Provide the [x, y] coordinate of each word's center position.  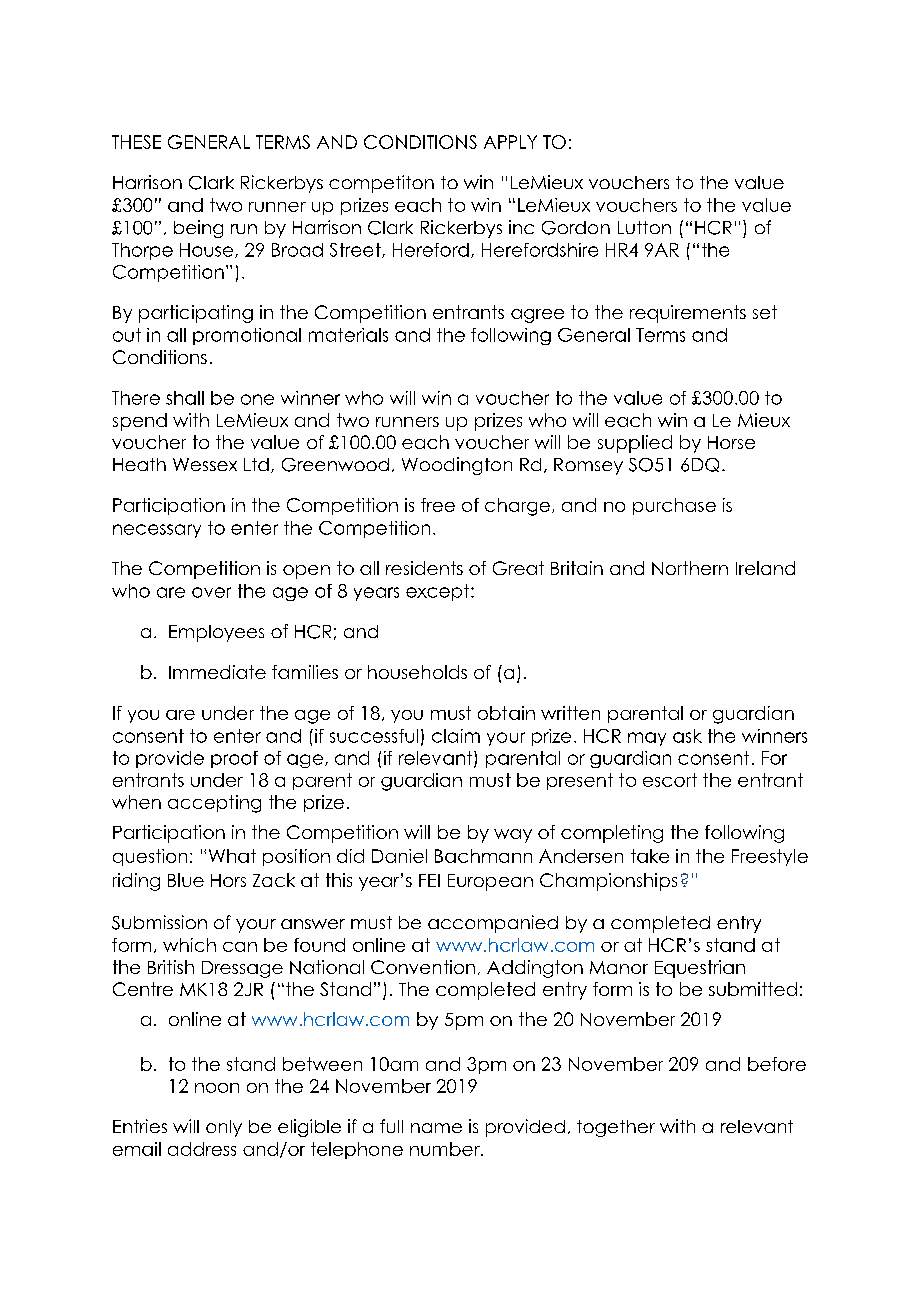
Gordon [576, 228]
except [439, 592]
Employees [216, 633]
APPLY [510, 142]
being [198, 229]
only [224, 1128]
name [436, 1128]
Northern [690, 568]
